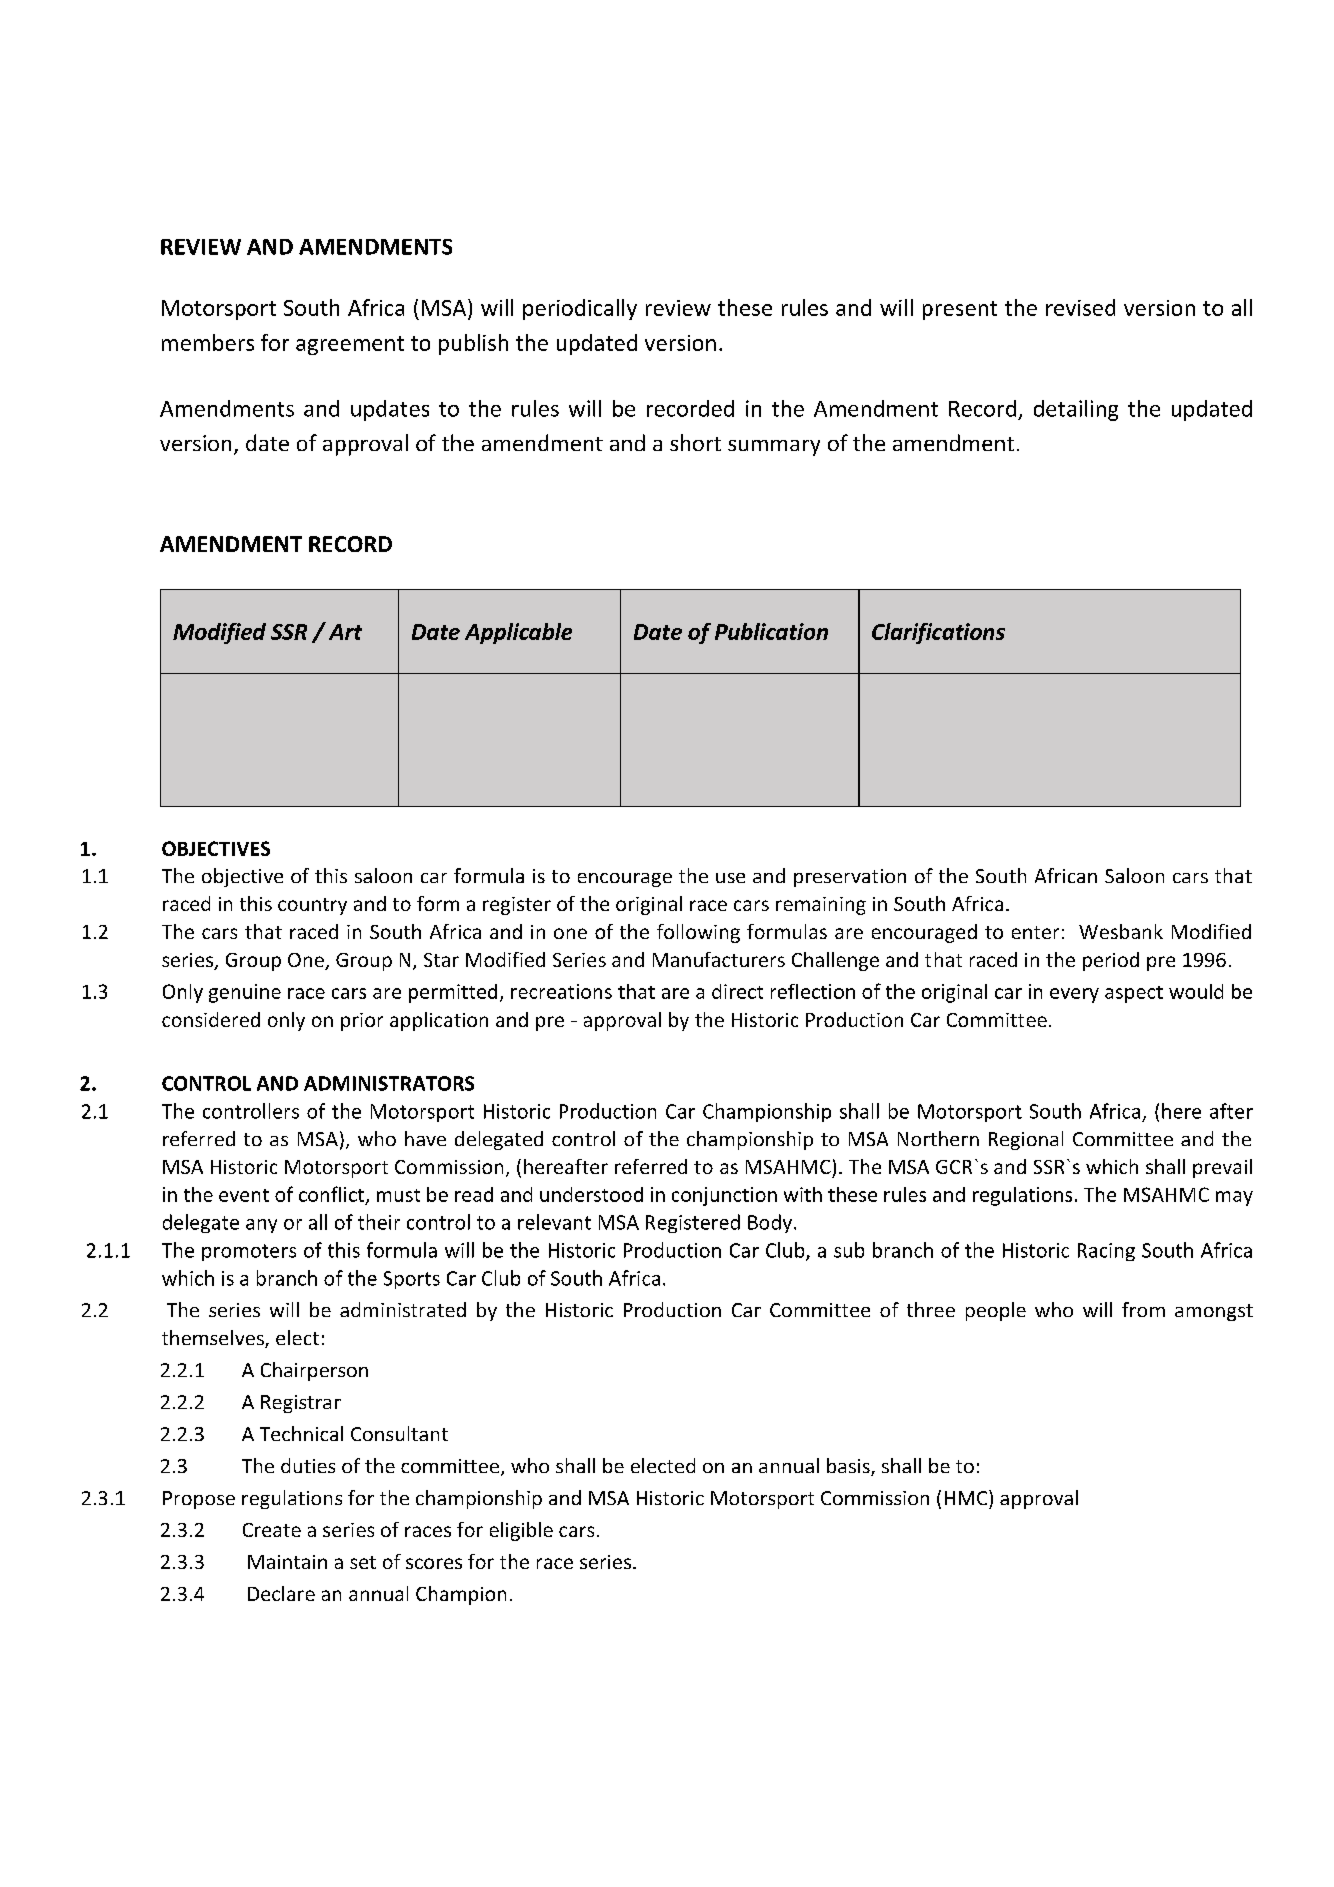  Describe the element at coordinates (695, 442) in the screenshot. I see `short` at that location.
